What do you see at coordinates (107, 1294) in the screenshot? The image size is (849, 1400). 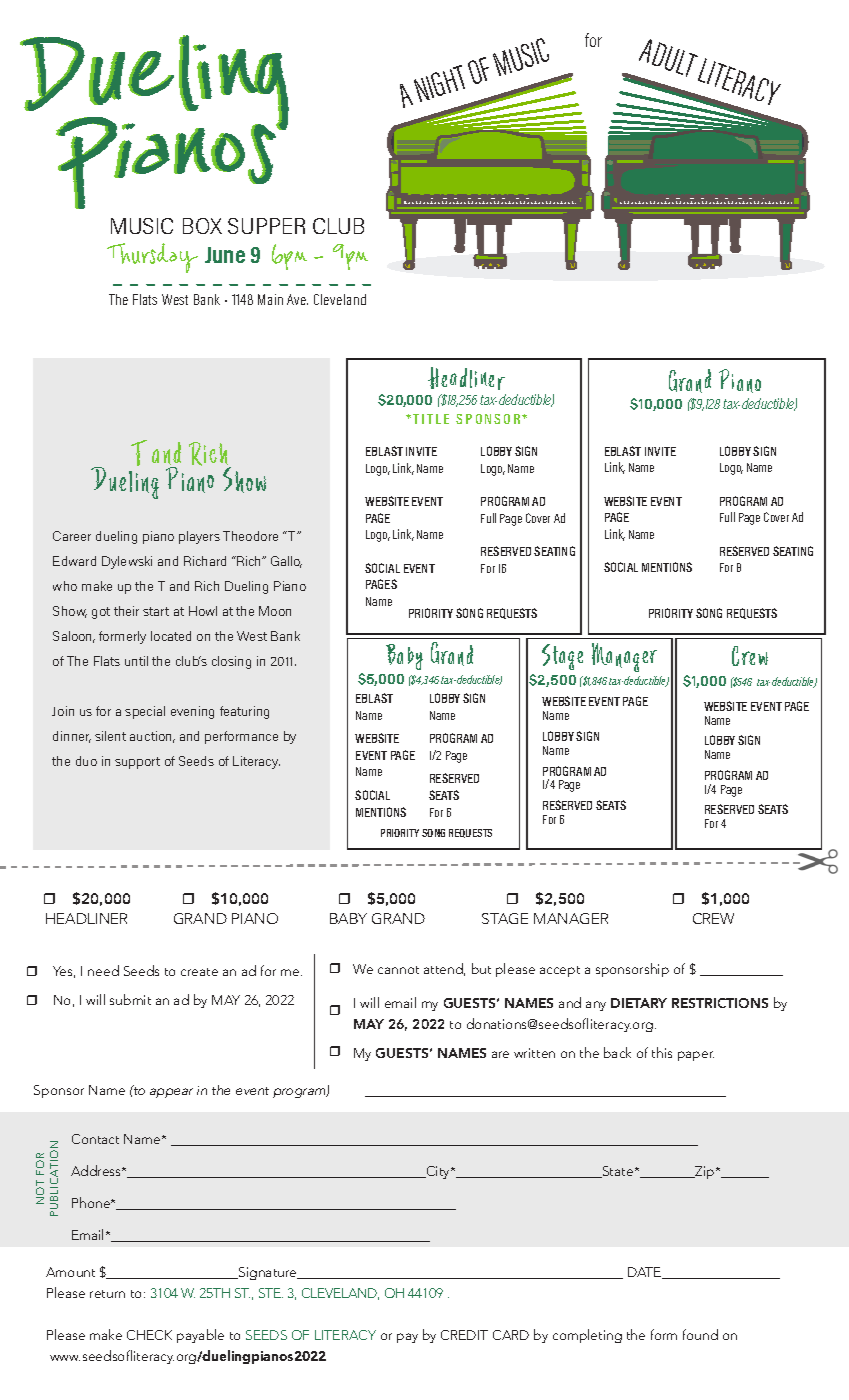 I see `return` at bounding box center [107, 1294].
